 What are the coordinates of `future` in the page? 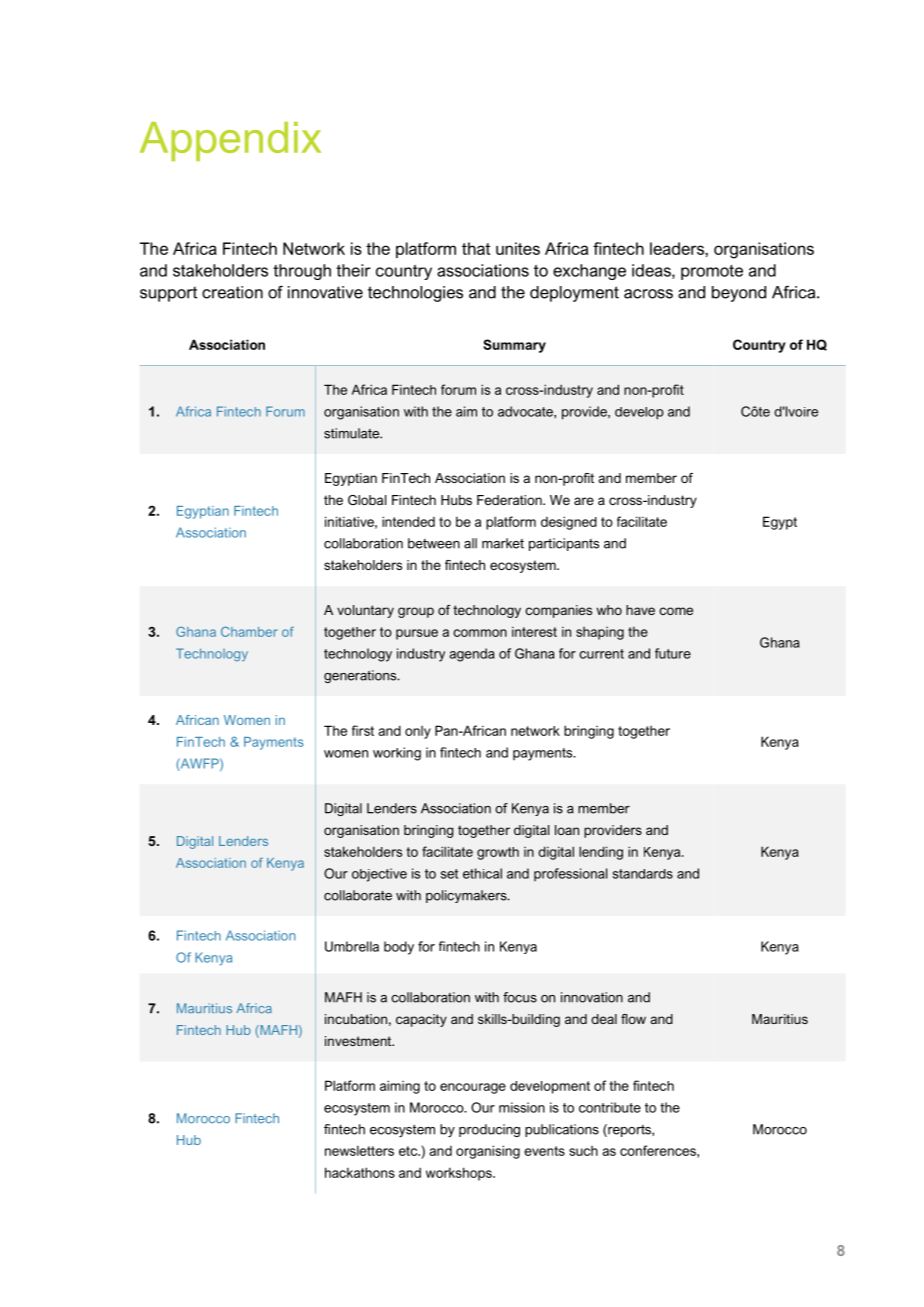 It's located at (673, 653).
